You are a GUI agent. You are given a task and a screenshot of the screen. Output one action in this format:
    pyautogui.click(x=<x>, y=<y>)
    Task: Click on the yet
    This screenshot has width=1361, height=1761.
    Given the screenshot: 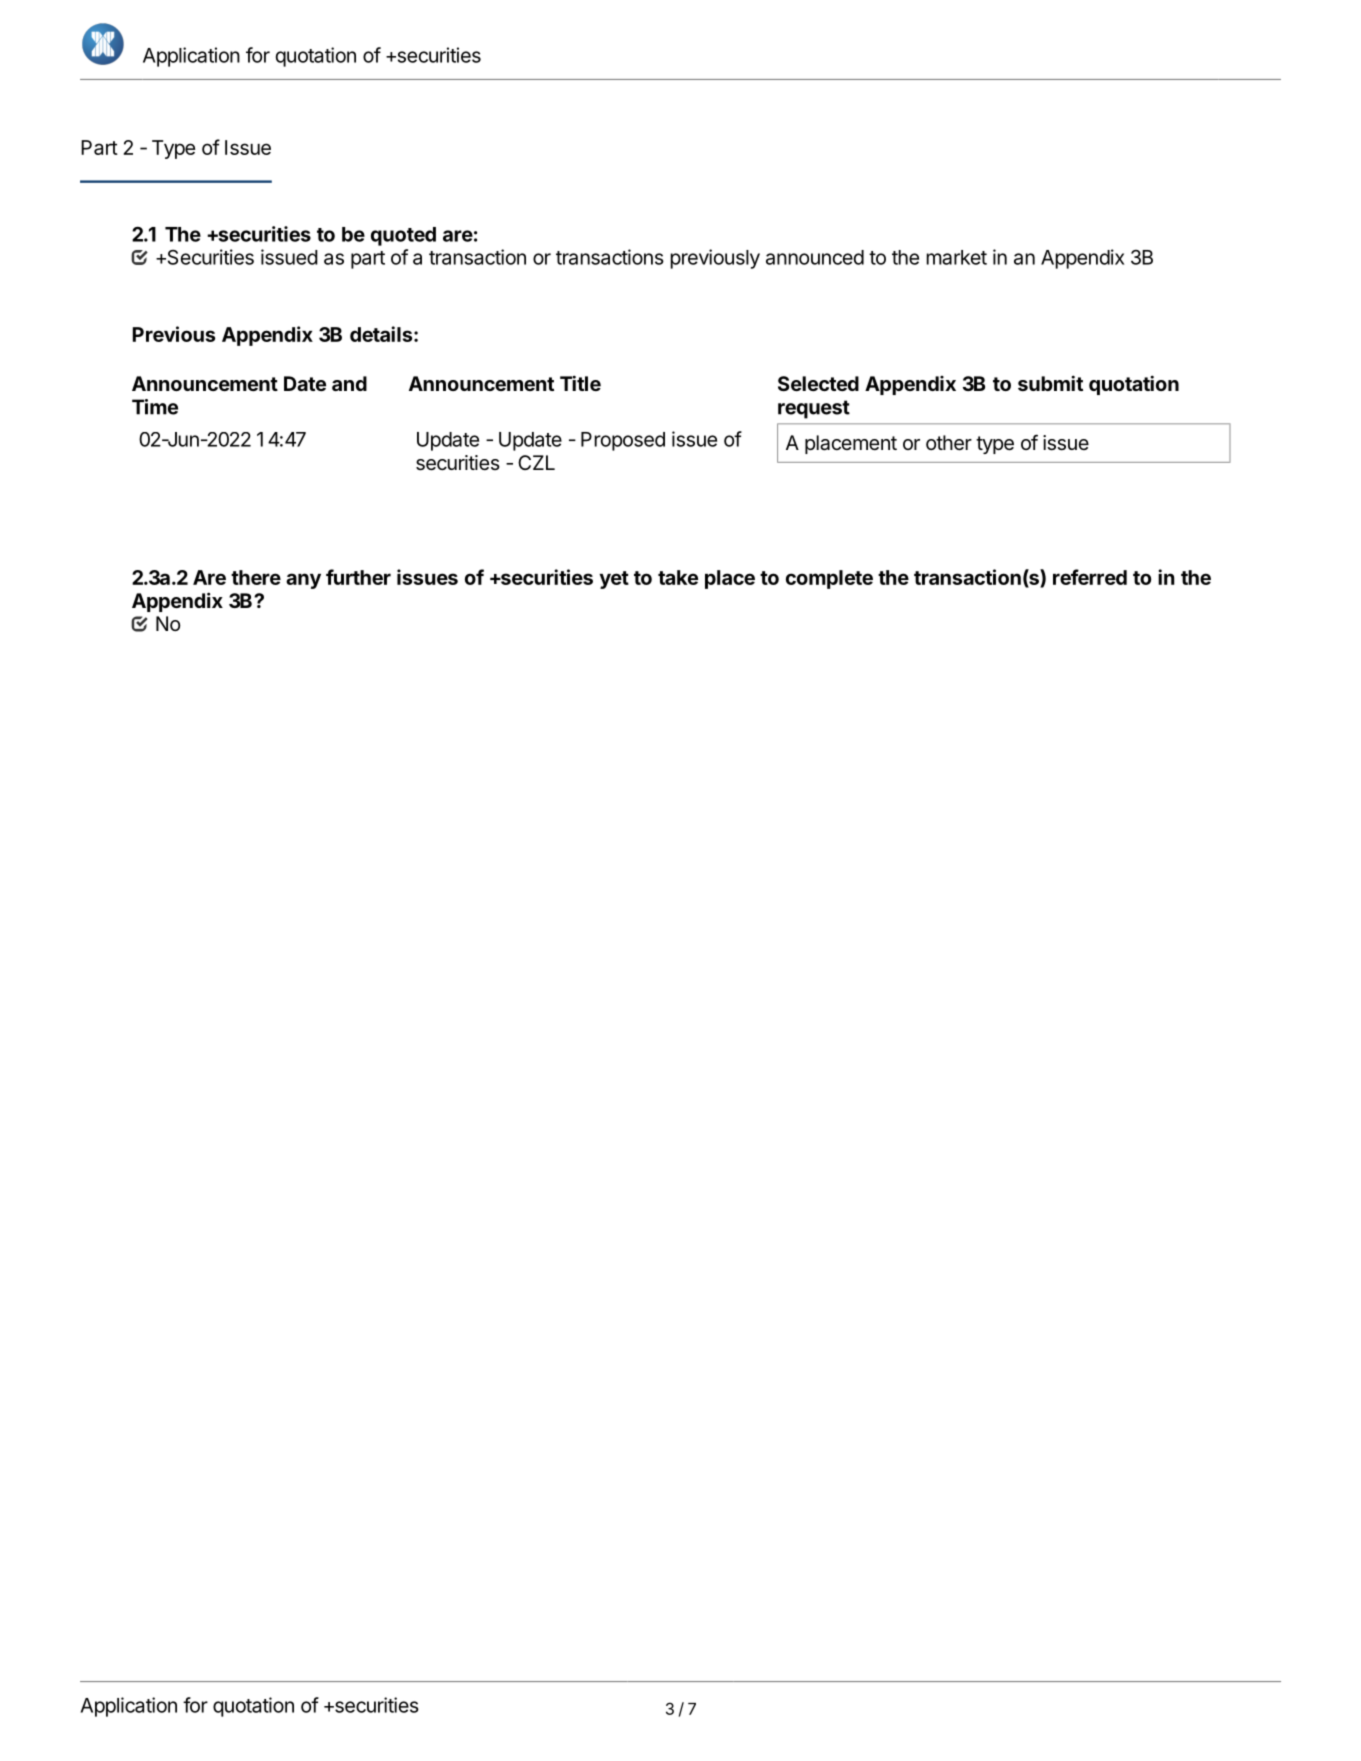 What is the action you would take?
    pyautogui.click(x=614, y=580)
